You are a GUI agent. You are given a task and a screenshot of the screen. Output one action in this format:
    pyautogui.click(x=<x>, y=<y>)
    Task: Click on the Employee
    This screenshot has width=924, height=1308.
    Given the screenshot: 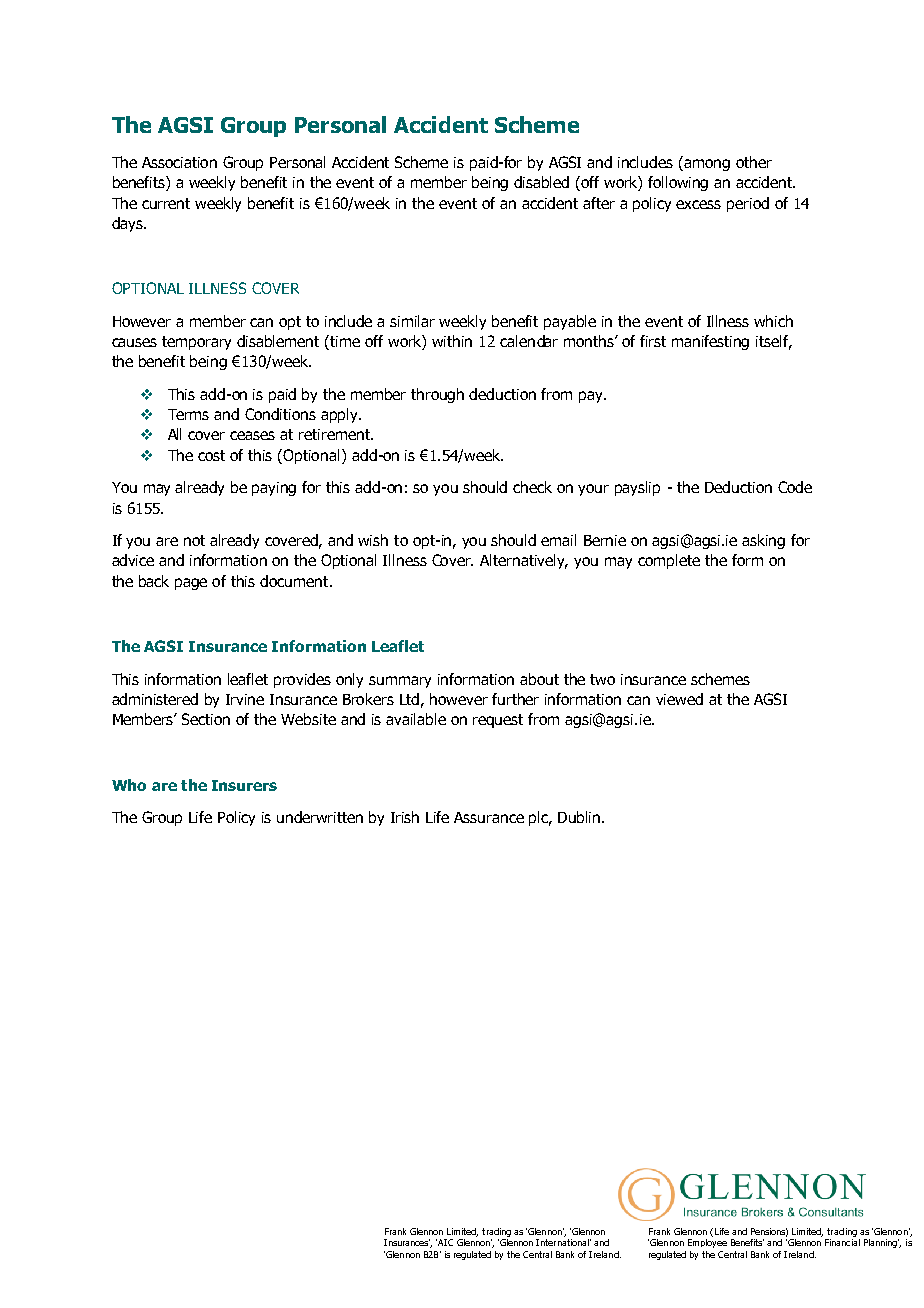 What is the action you would take?
    pyautogui.click(x=707, y=1243)
